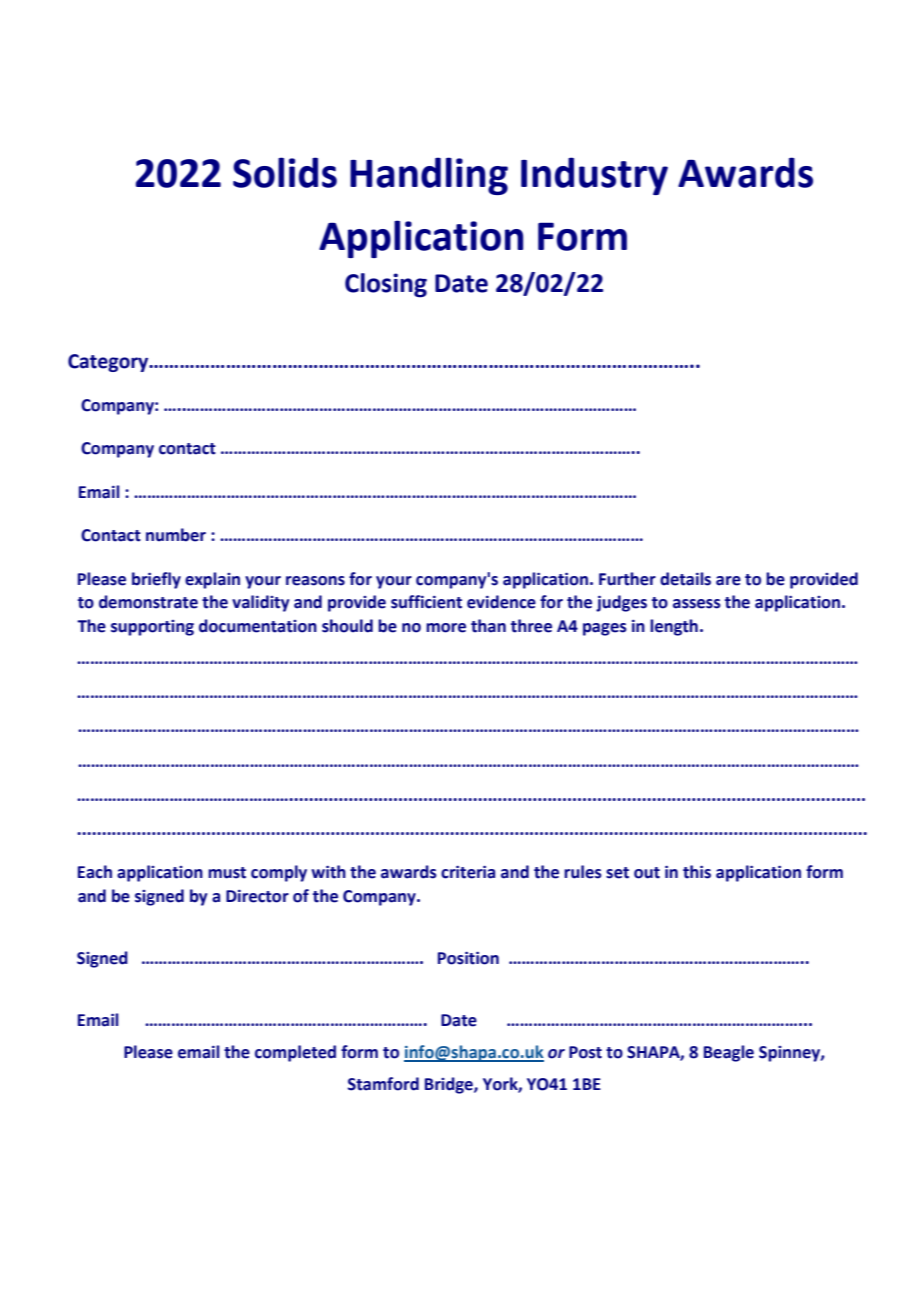  What do you see at coordinates (647, 873) in the screenshot?
I see `out` at bounding box center [647, 873].
